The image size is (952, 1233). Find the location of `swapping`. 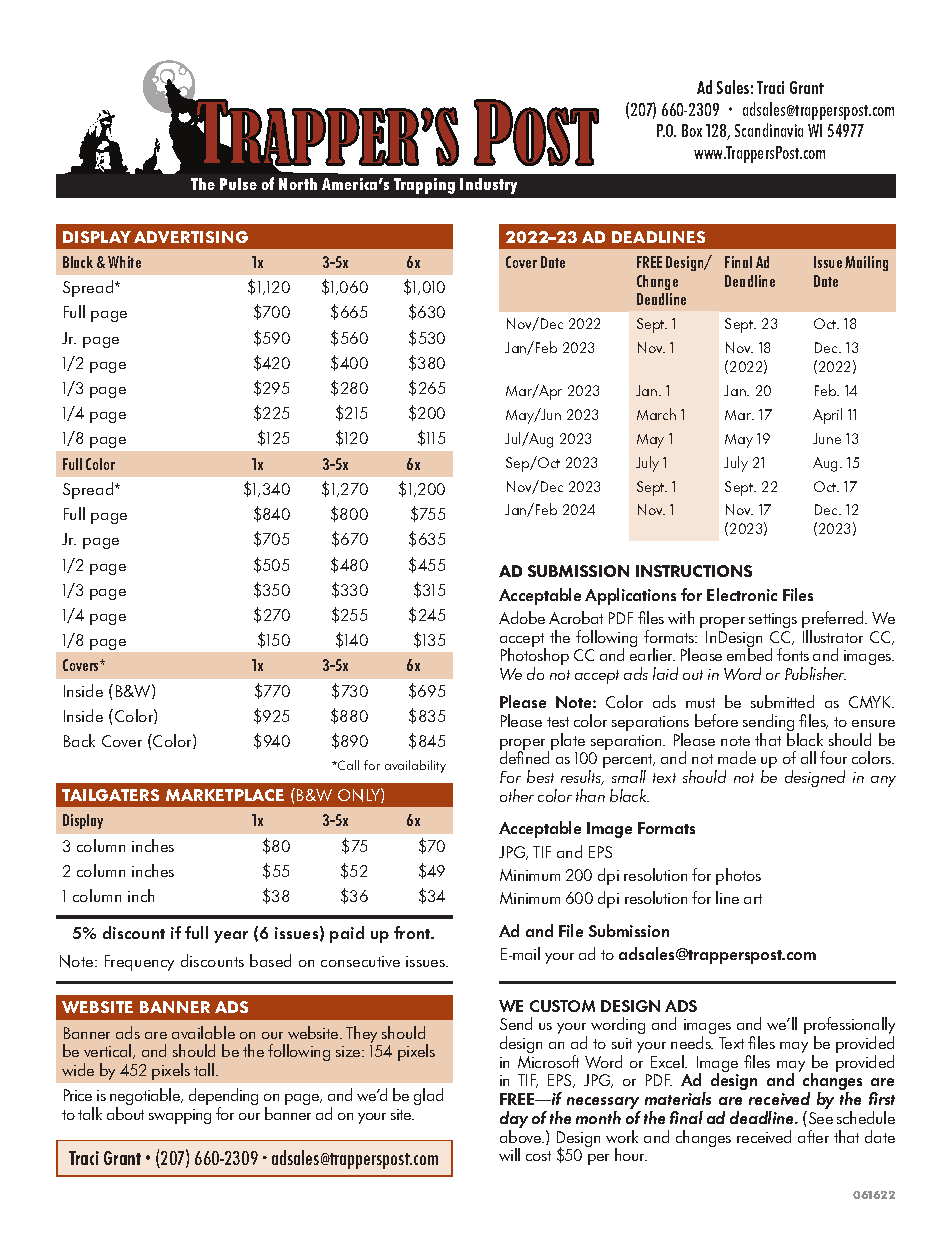

swapping is located at coordinates (180, 1116).
